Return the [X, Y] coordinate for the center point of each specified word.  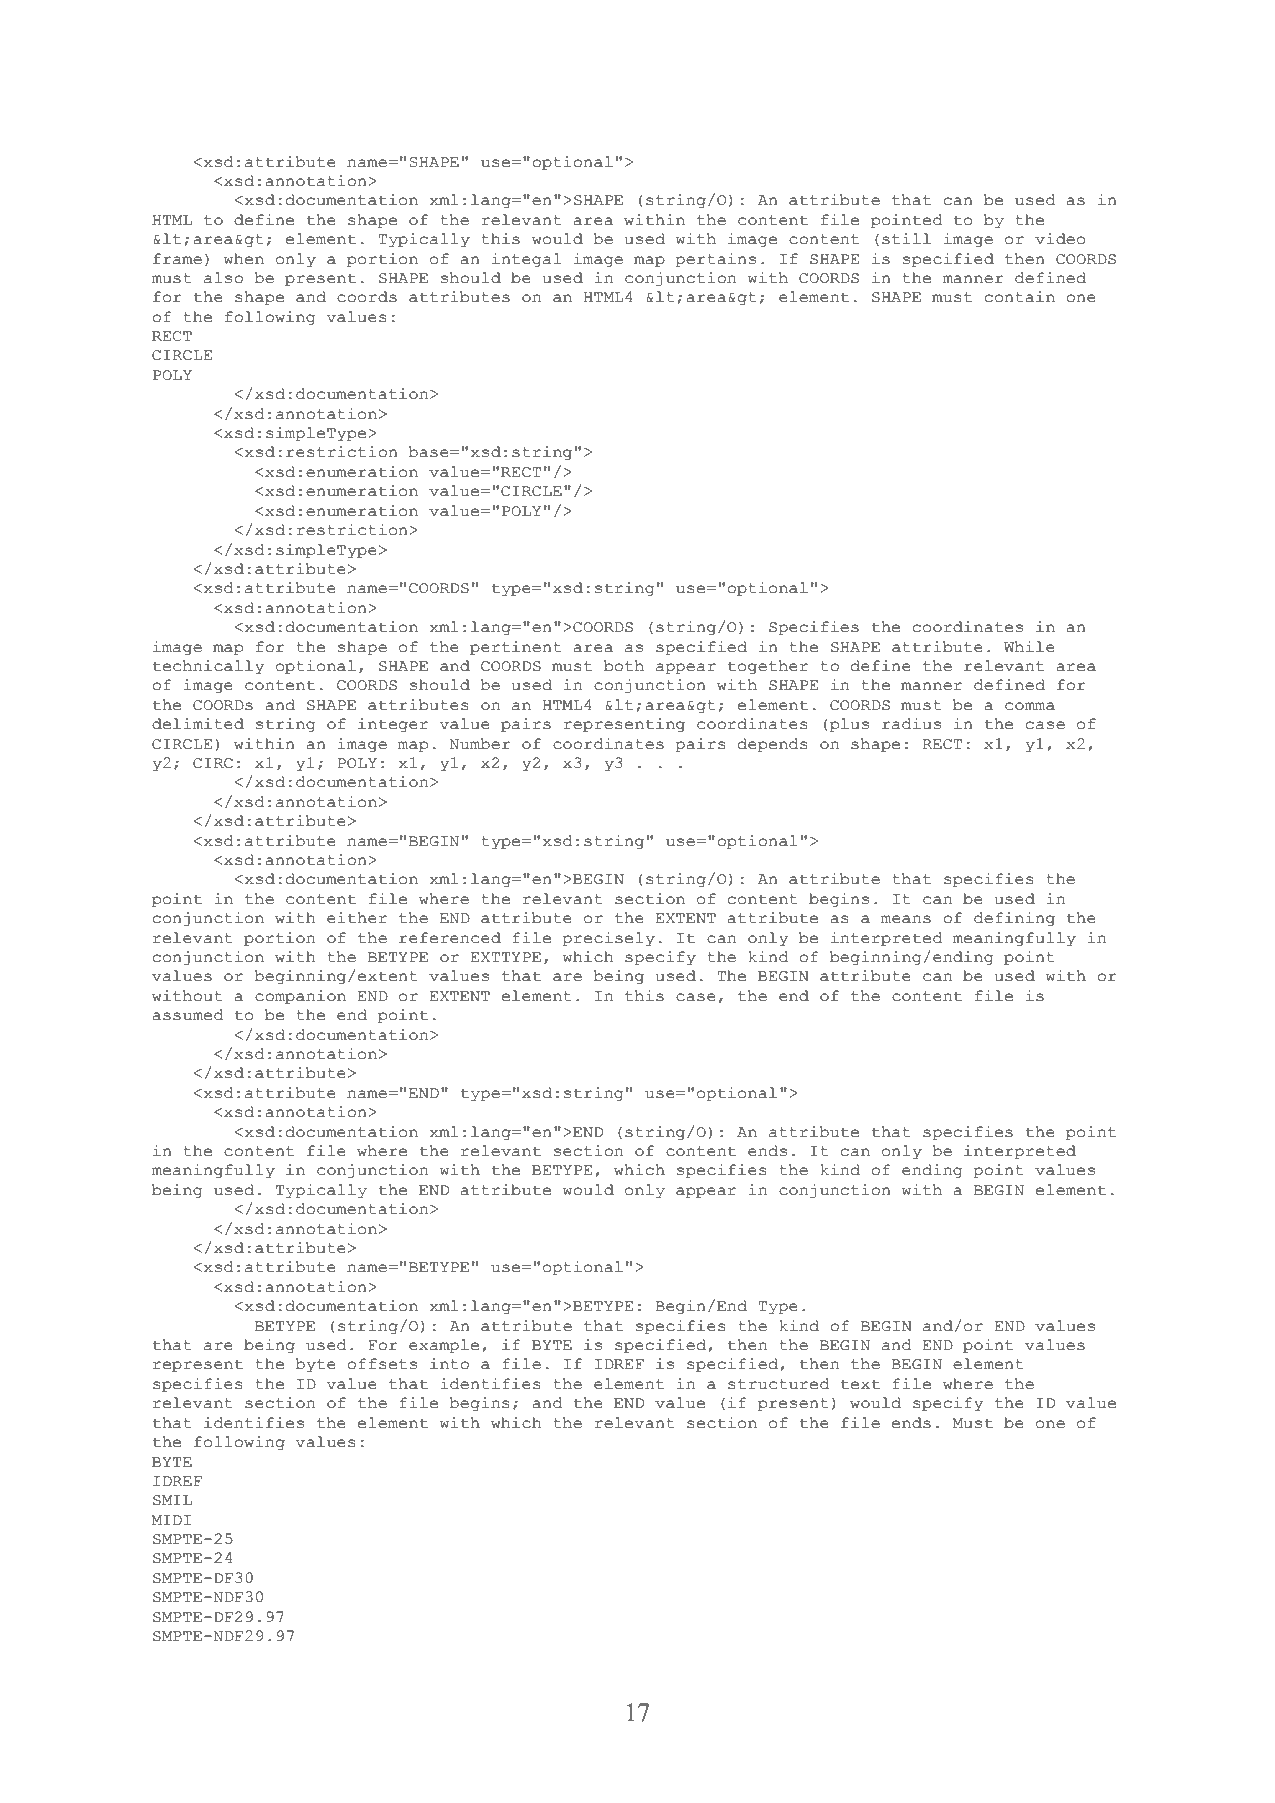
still [906, 239]
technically [208, 667]
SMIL [172, 1500]
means [906, 919]
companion [300, 997]
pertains [716, 260]
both [624, 666]
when [244, 259]
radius [911, 724]
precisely [609, 939]
